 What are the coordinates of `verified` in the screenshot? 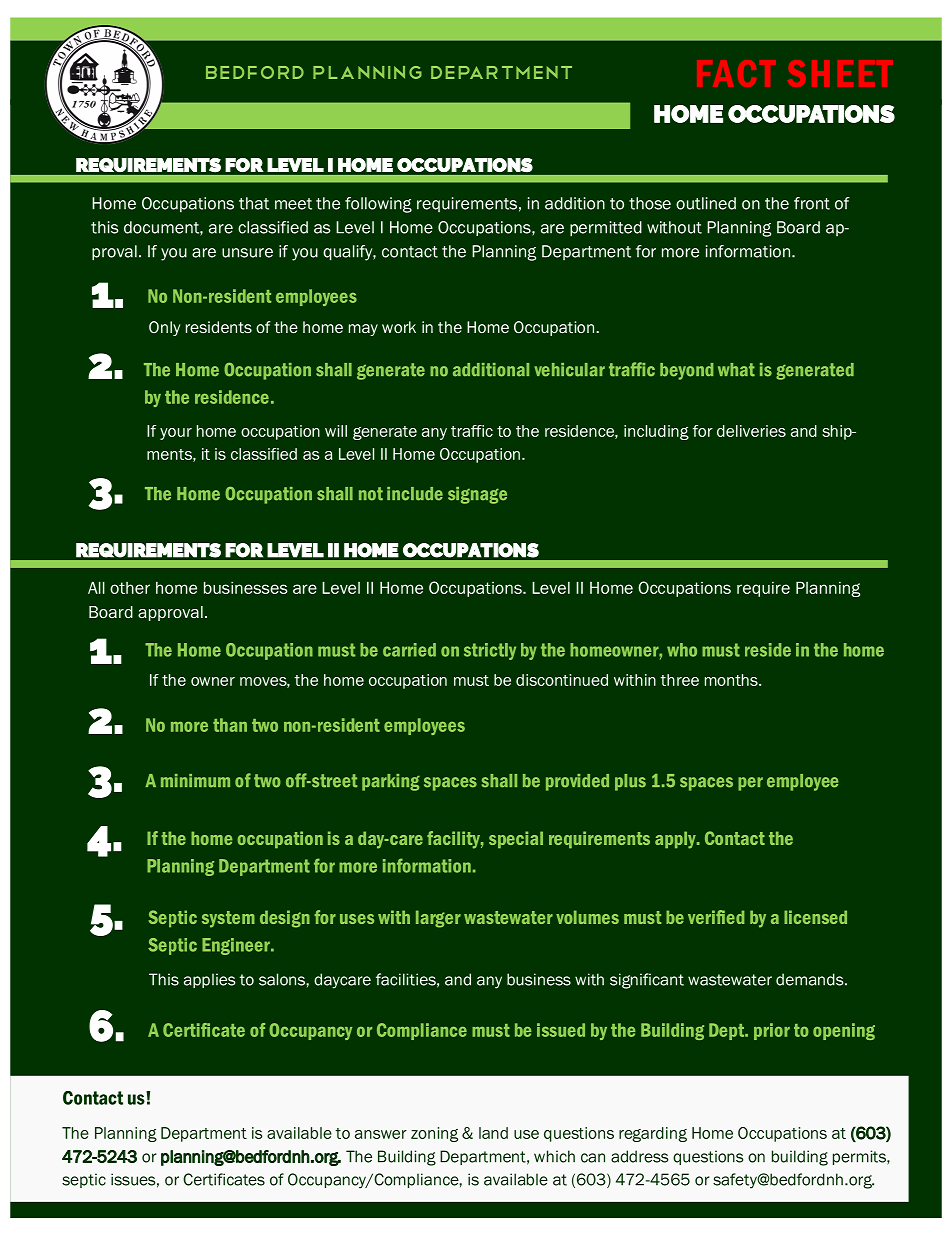 It's located at (716, 917).
